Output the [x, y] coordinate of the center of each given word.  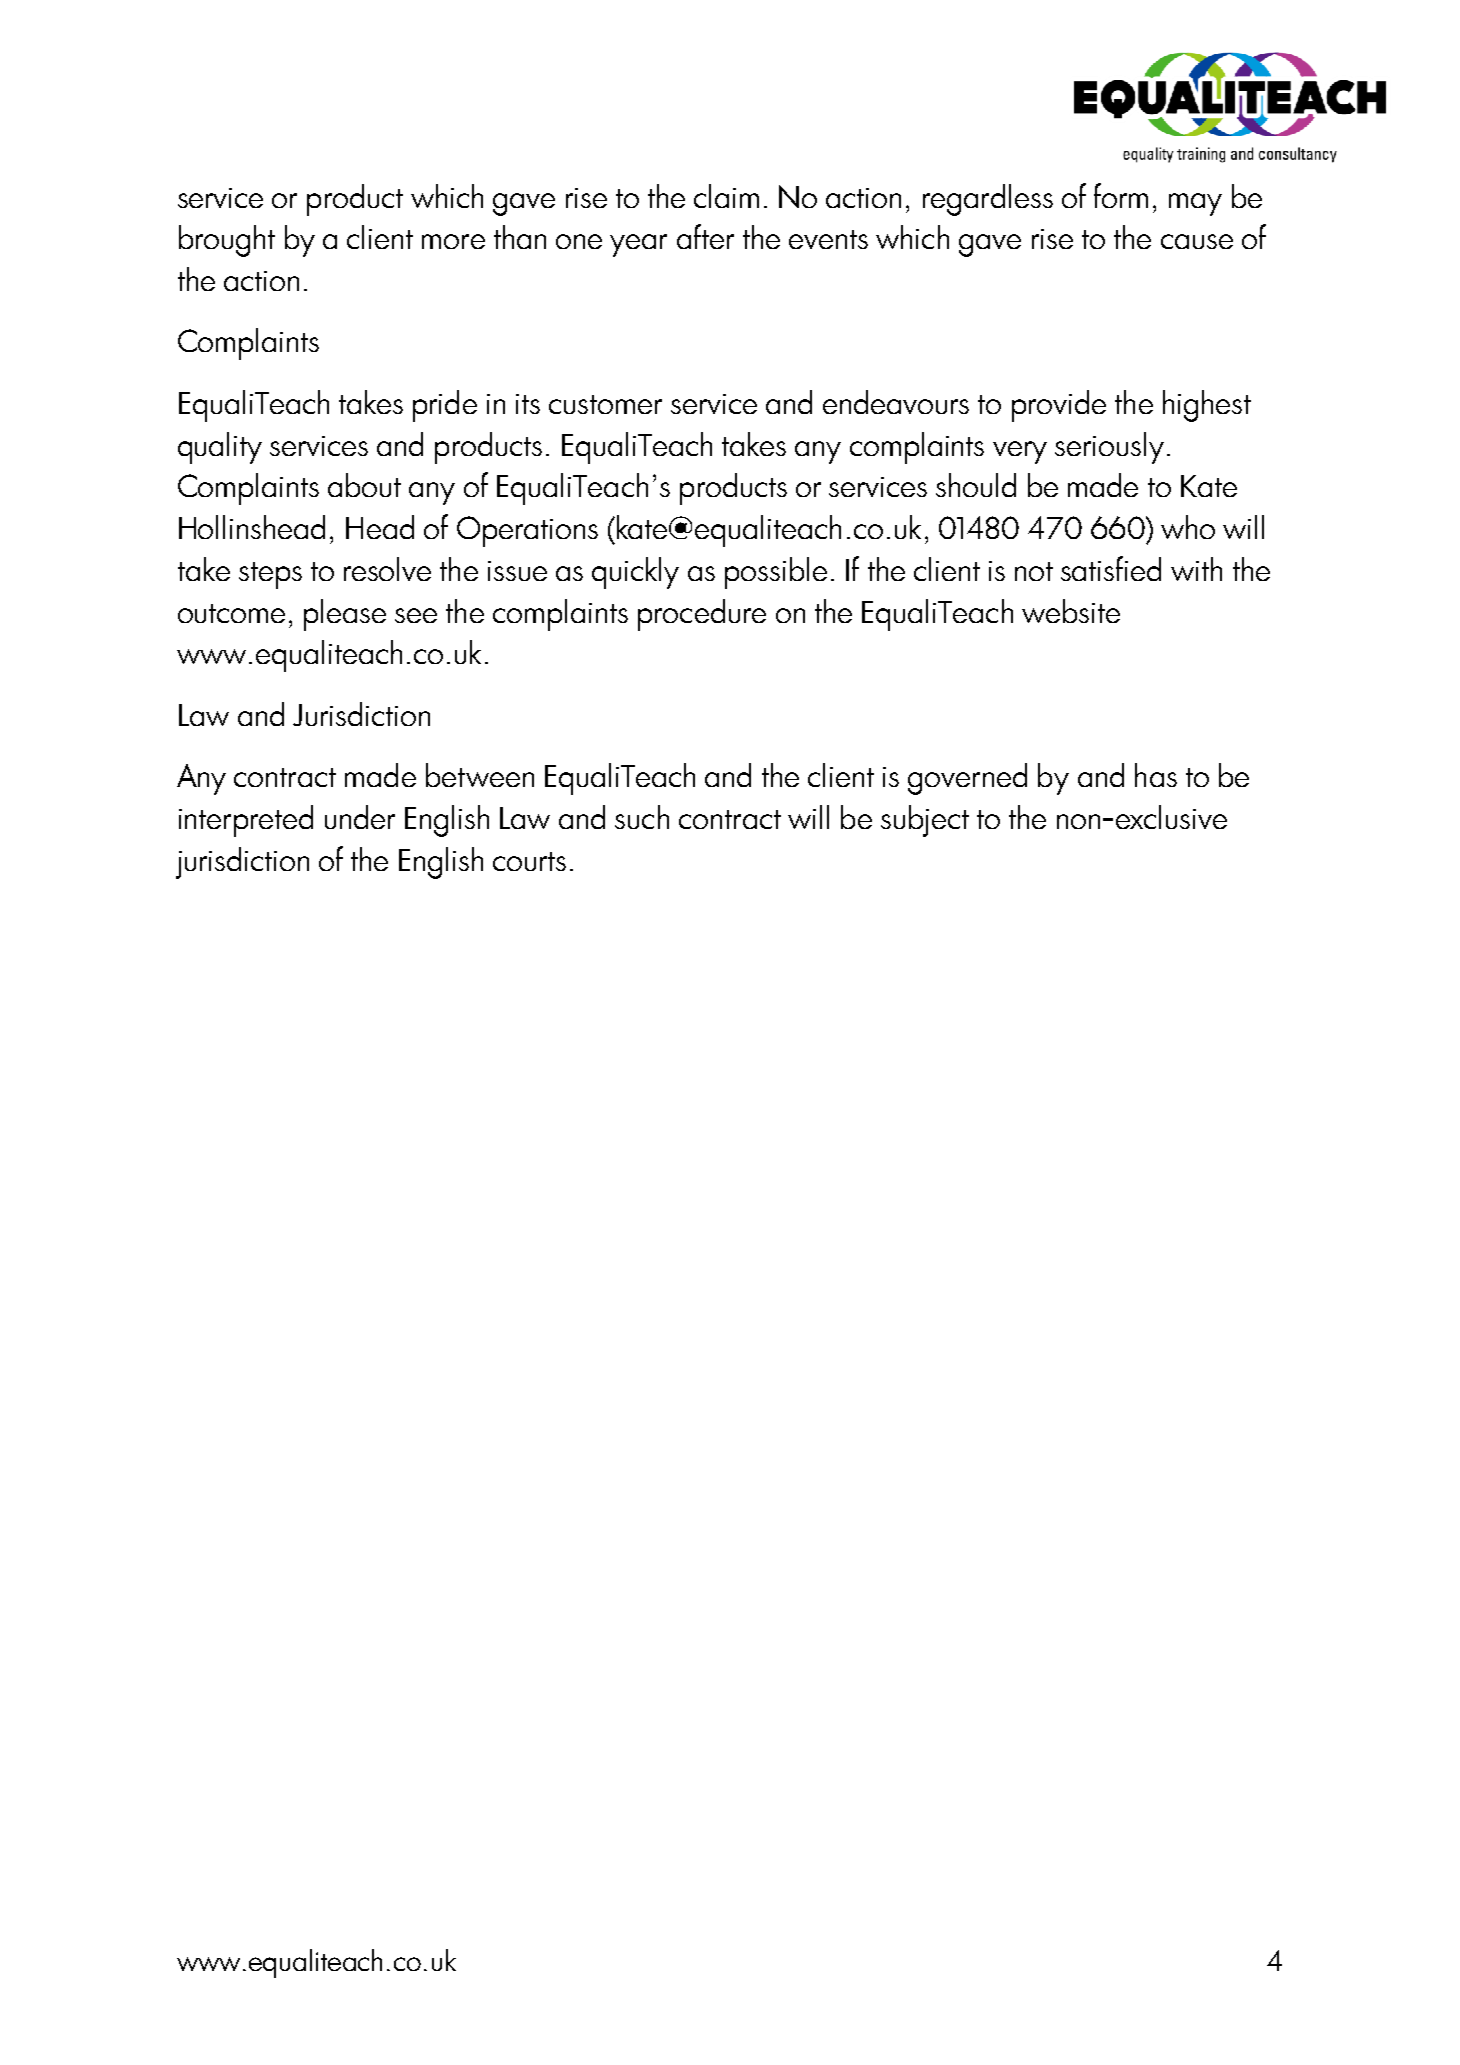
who [1188, 527]
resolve [387, 569]
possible [776, 573]
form [1121, 195]
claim [726, 196]
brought [227, 241]
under [360, 817]
